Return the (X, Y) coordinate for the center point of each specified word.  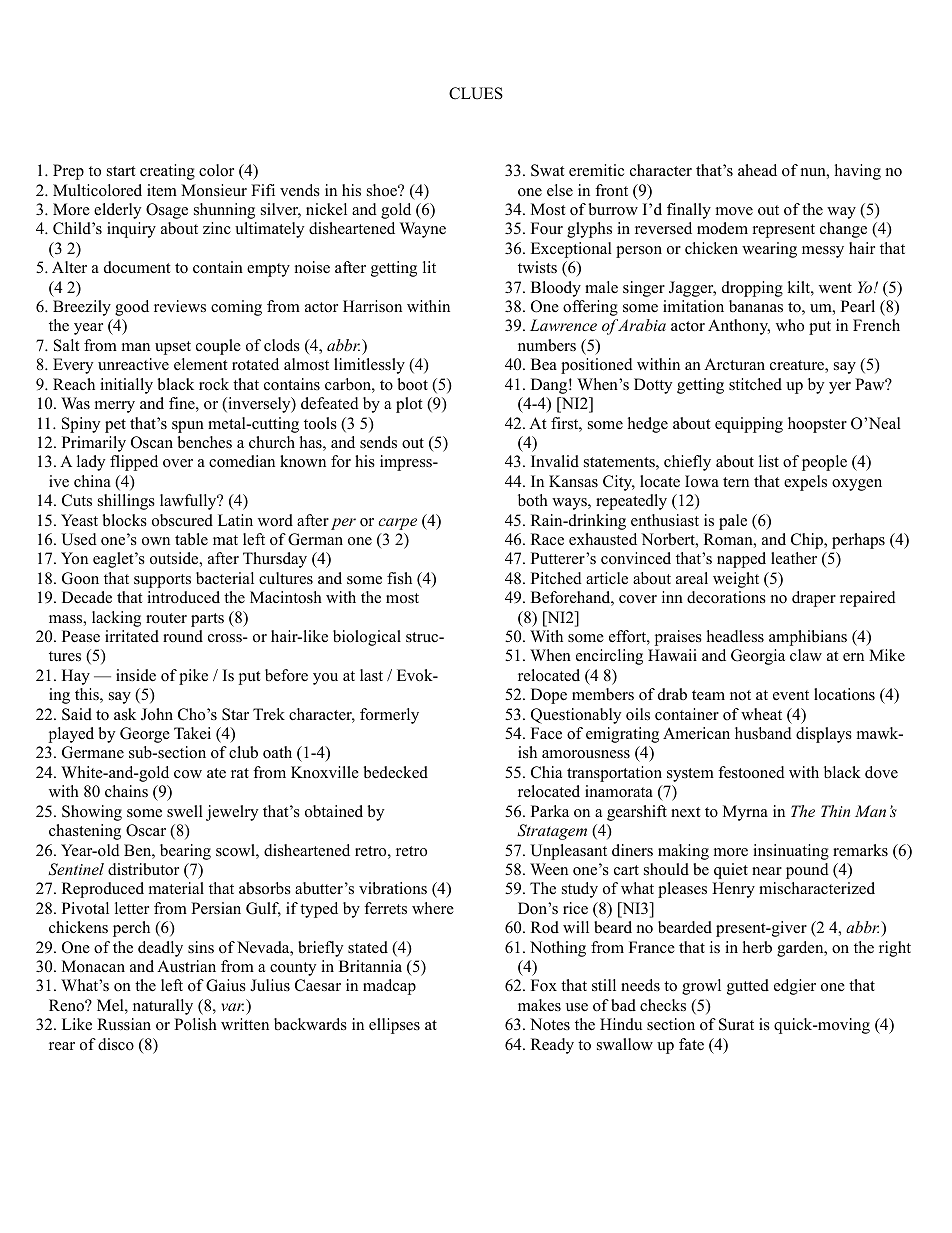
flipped (134, 463)
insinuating (791, 852)
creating (167, 172)
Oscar (146, 830)
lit (429, 267)
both (533, 500)
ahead (757, 170)
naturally (163, 1007)
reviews (180, 306)
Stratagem (552, 832)
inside (136, 675)
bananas (756, 306)
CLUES (476, 93)
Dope (549, 696)
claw (806, 655)
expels (805, 483)
